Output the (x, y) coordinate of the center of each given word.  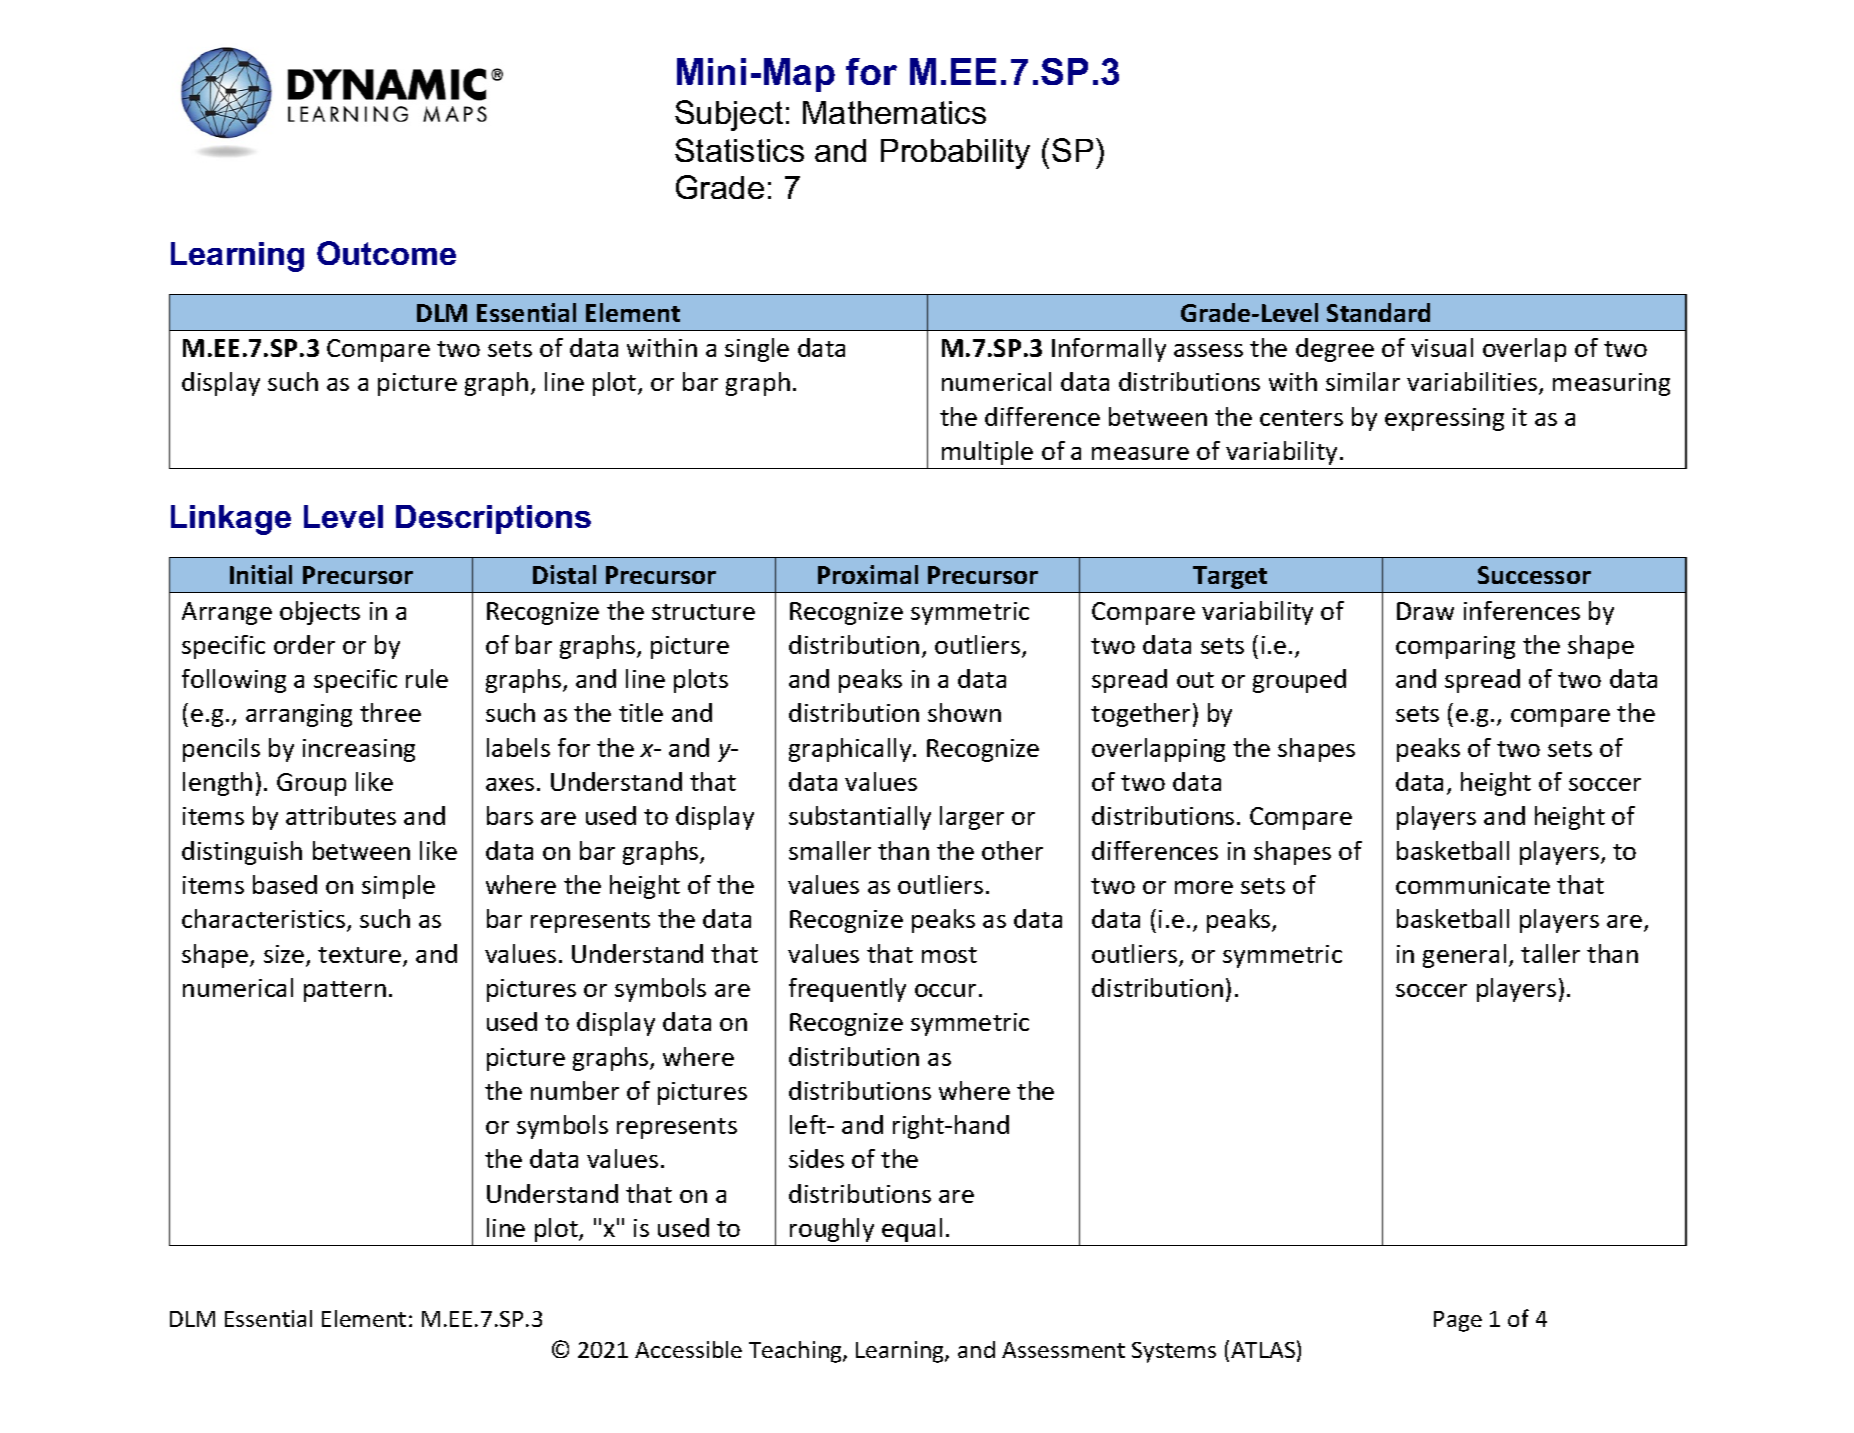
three (390, 712)
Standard (1378, 312)
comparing (1455, 647)
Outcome (386, 253)
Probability (955, 154)
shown (964, 712)
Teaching (796, 1352)
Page (1458, 1321)
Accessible (688, 1349)
